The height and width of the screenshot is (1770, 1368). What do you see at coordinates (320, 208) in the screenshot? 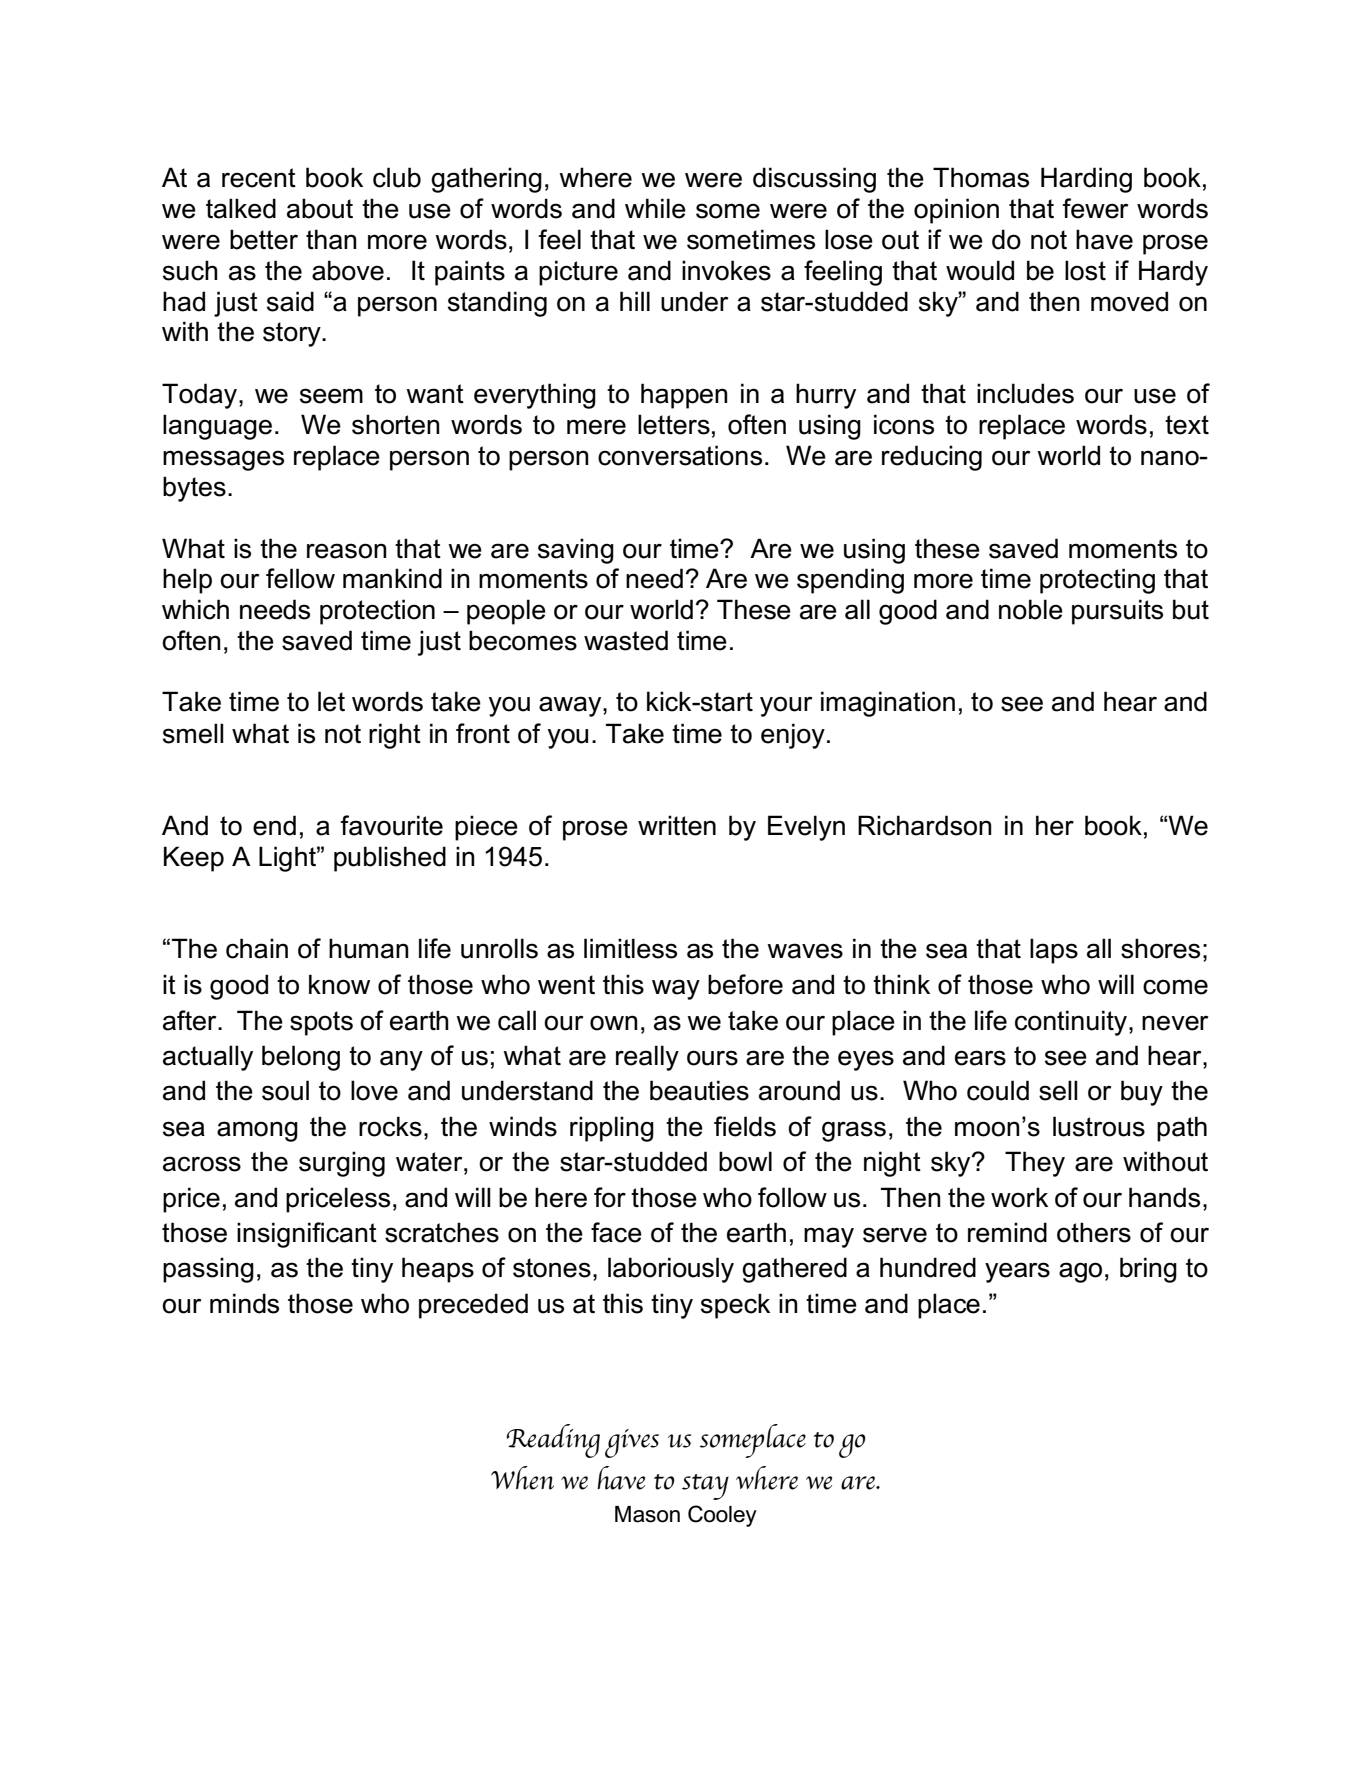
I see `about` at bounding box center [320, 208].
